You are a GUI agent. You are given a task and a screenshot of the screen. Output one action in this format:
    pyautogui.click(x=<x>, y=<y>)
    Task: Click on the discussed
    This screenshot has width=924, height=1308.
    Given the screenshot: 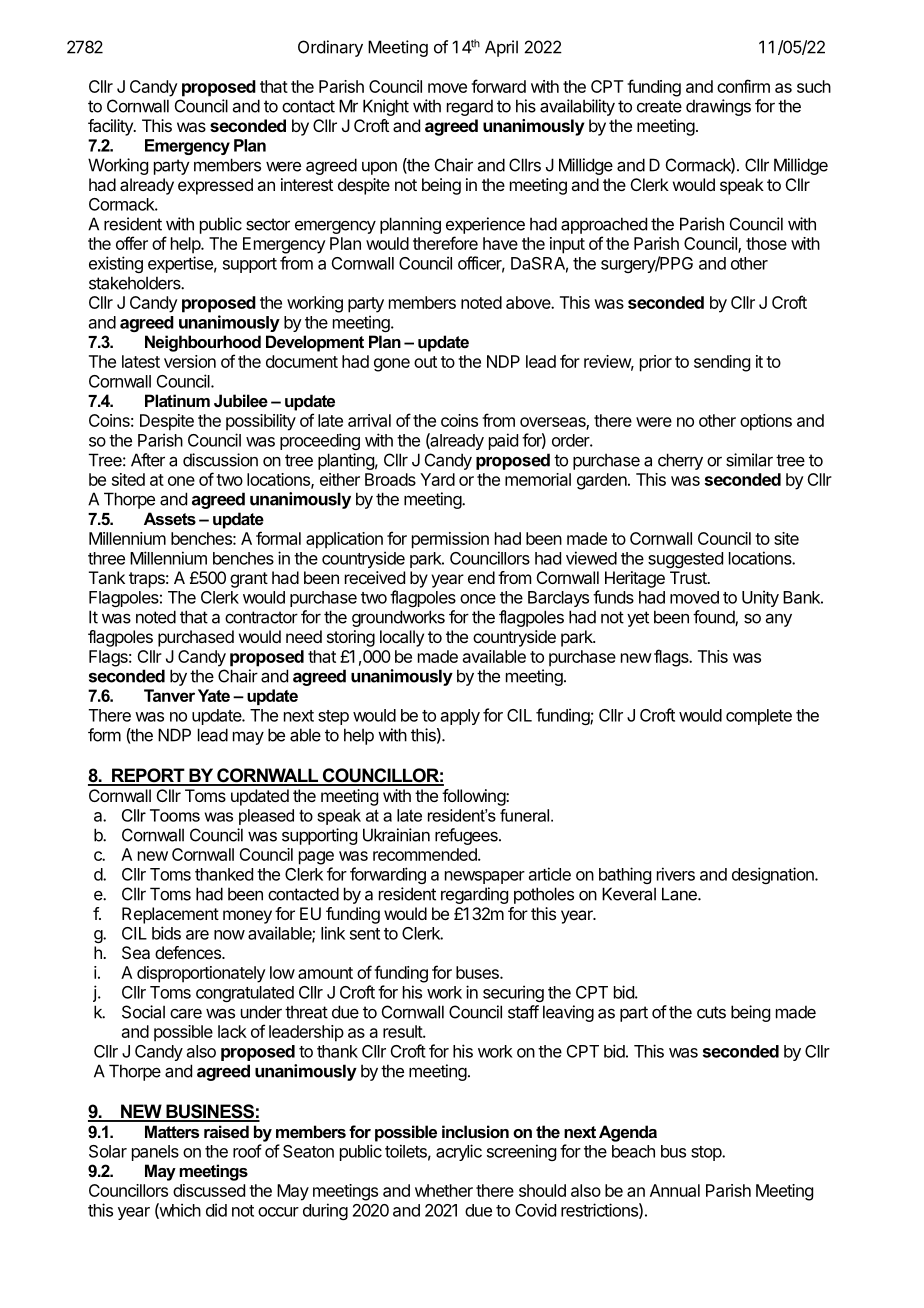 What is the action you would take?
    pyautogui.click(x=209, y=1190)
